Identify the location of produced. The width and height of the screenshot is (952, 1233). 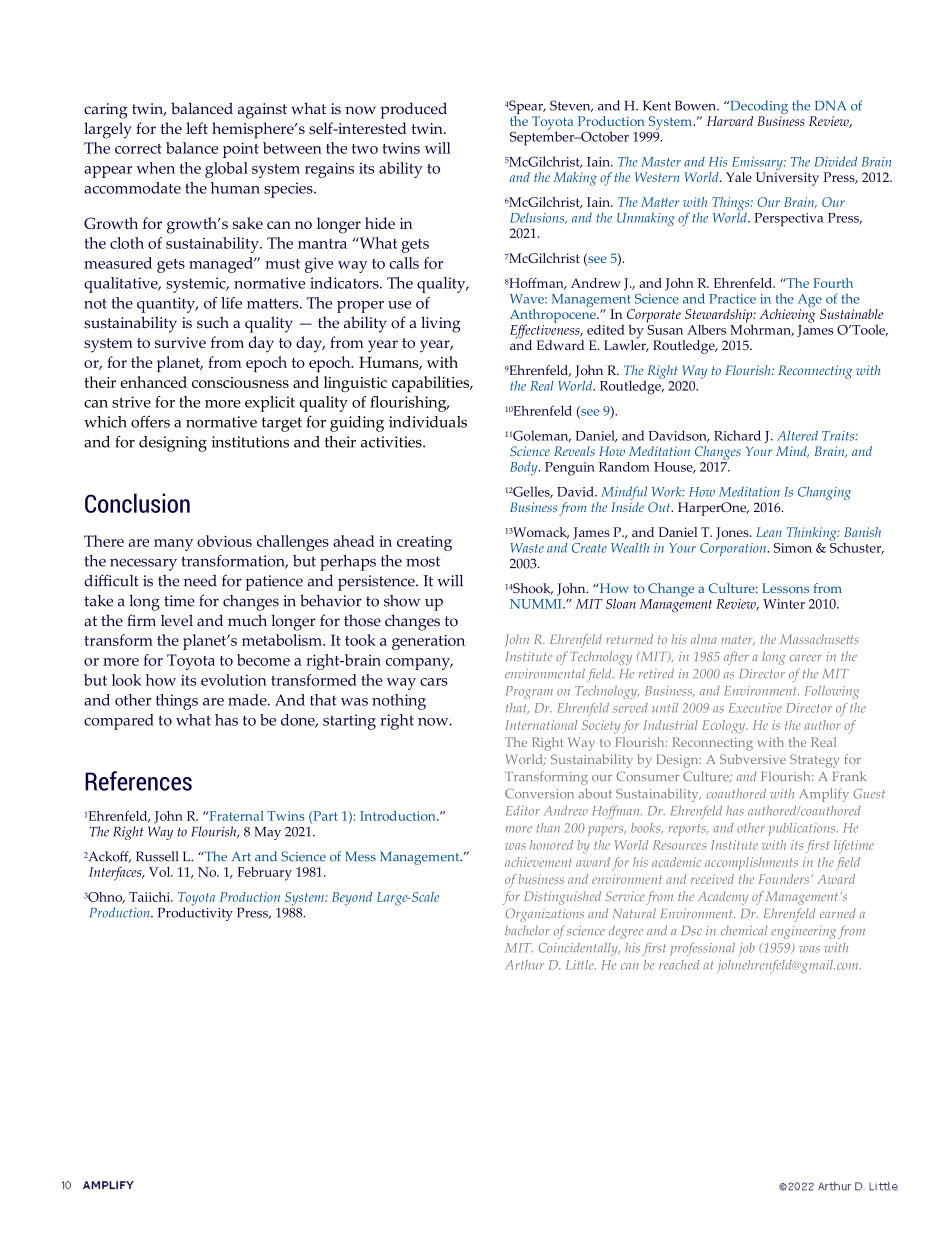
(414, 110).
